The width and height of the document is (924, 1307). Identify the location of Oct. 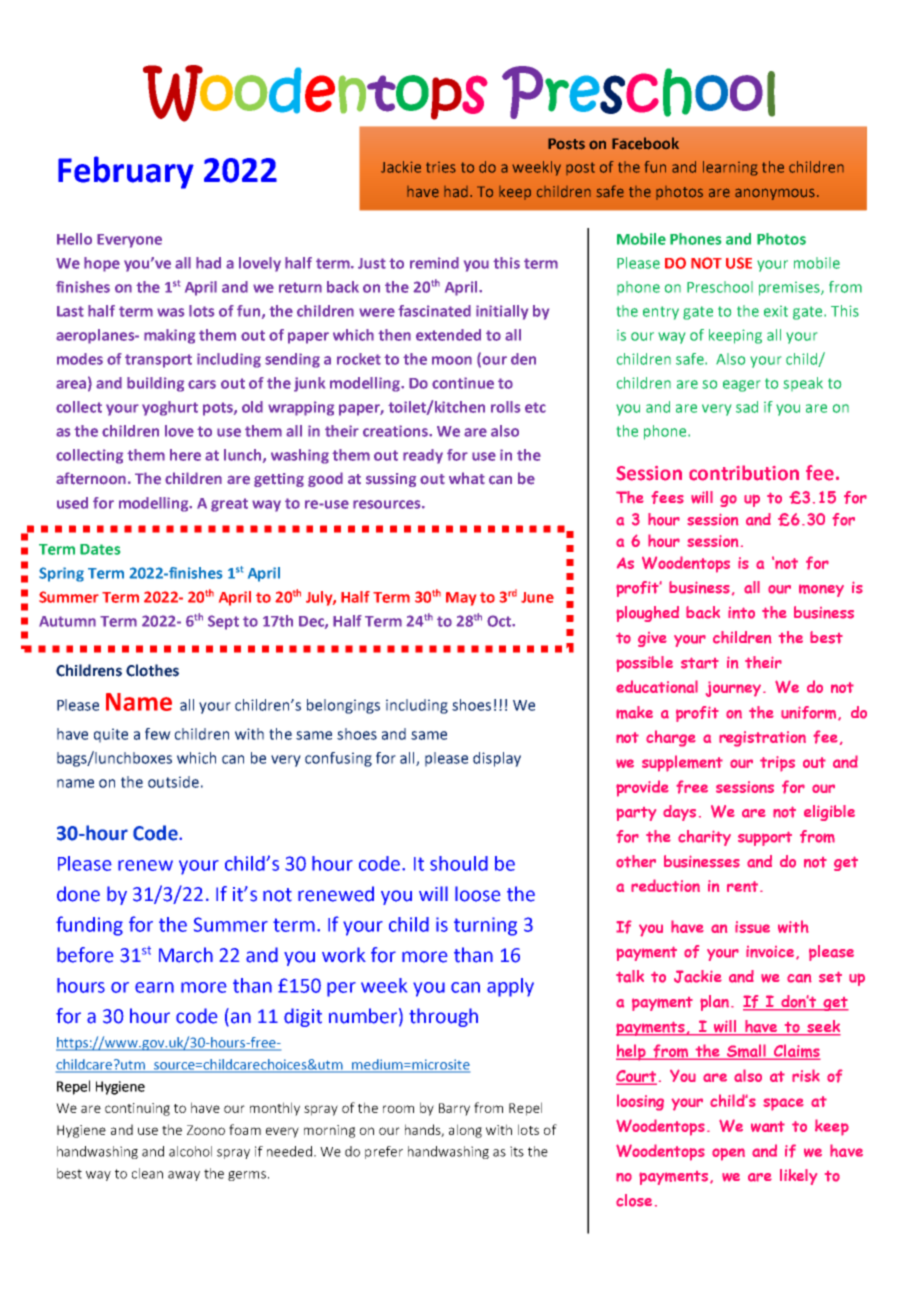
(500, 621).
